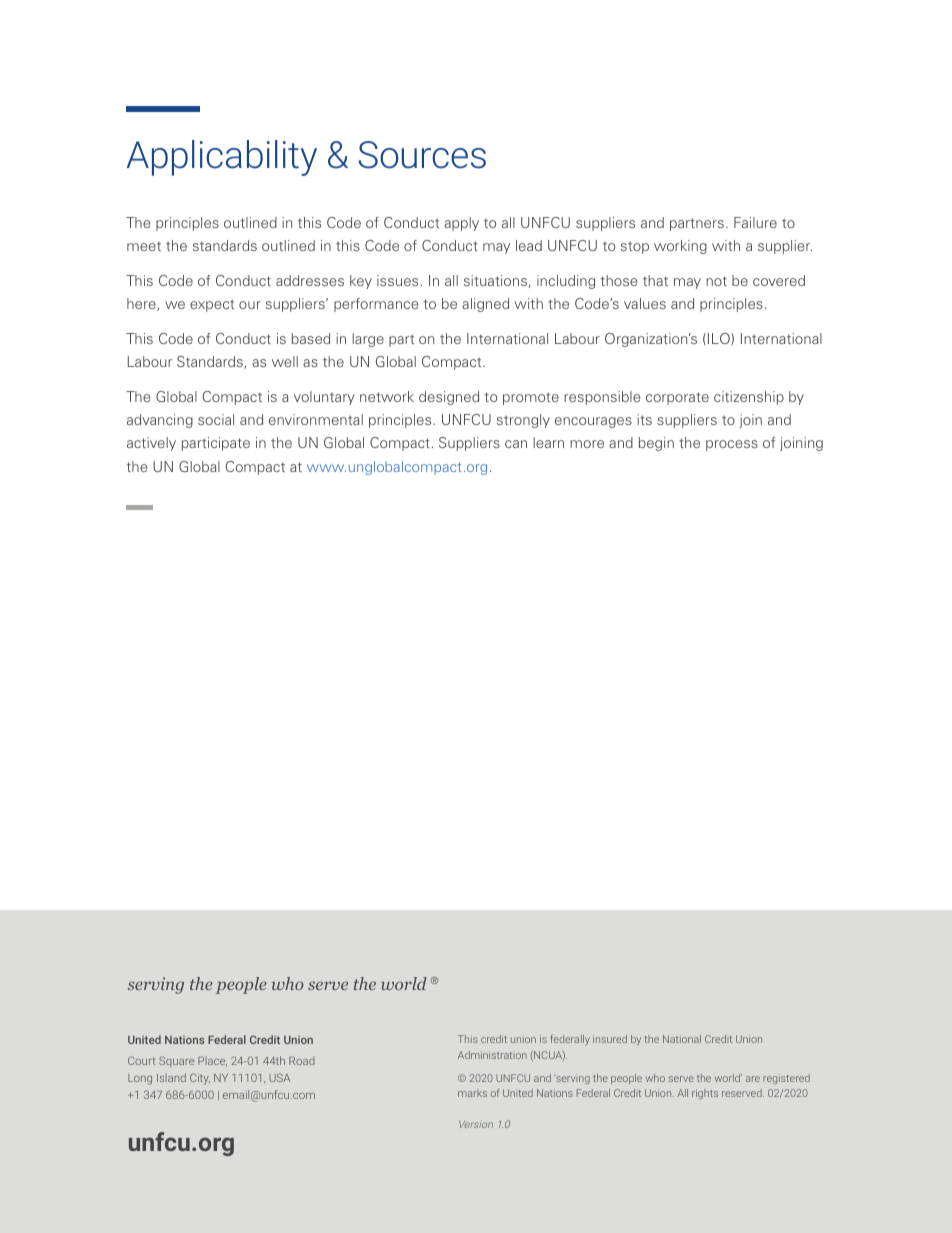 This document has height=1233, width=952. What do you see at coordinates (732, 445) in the document?
I see `process` at bounding box center [732, 445].
